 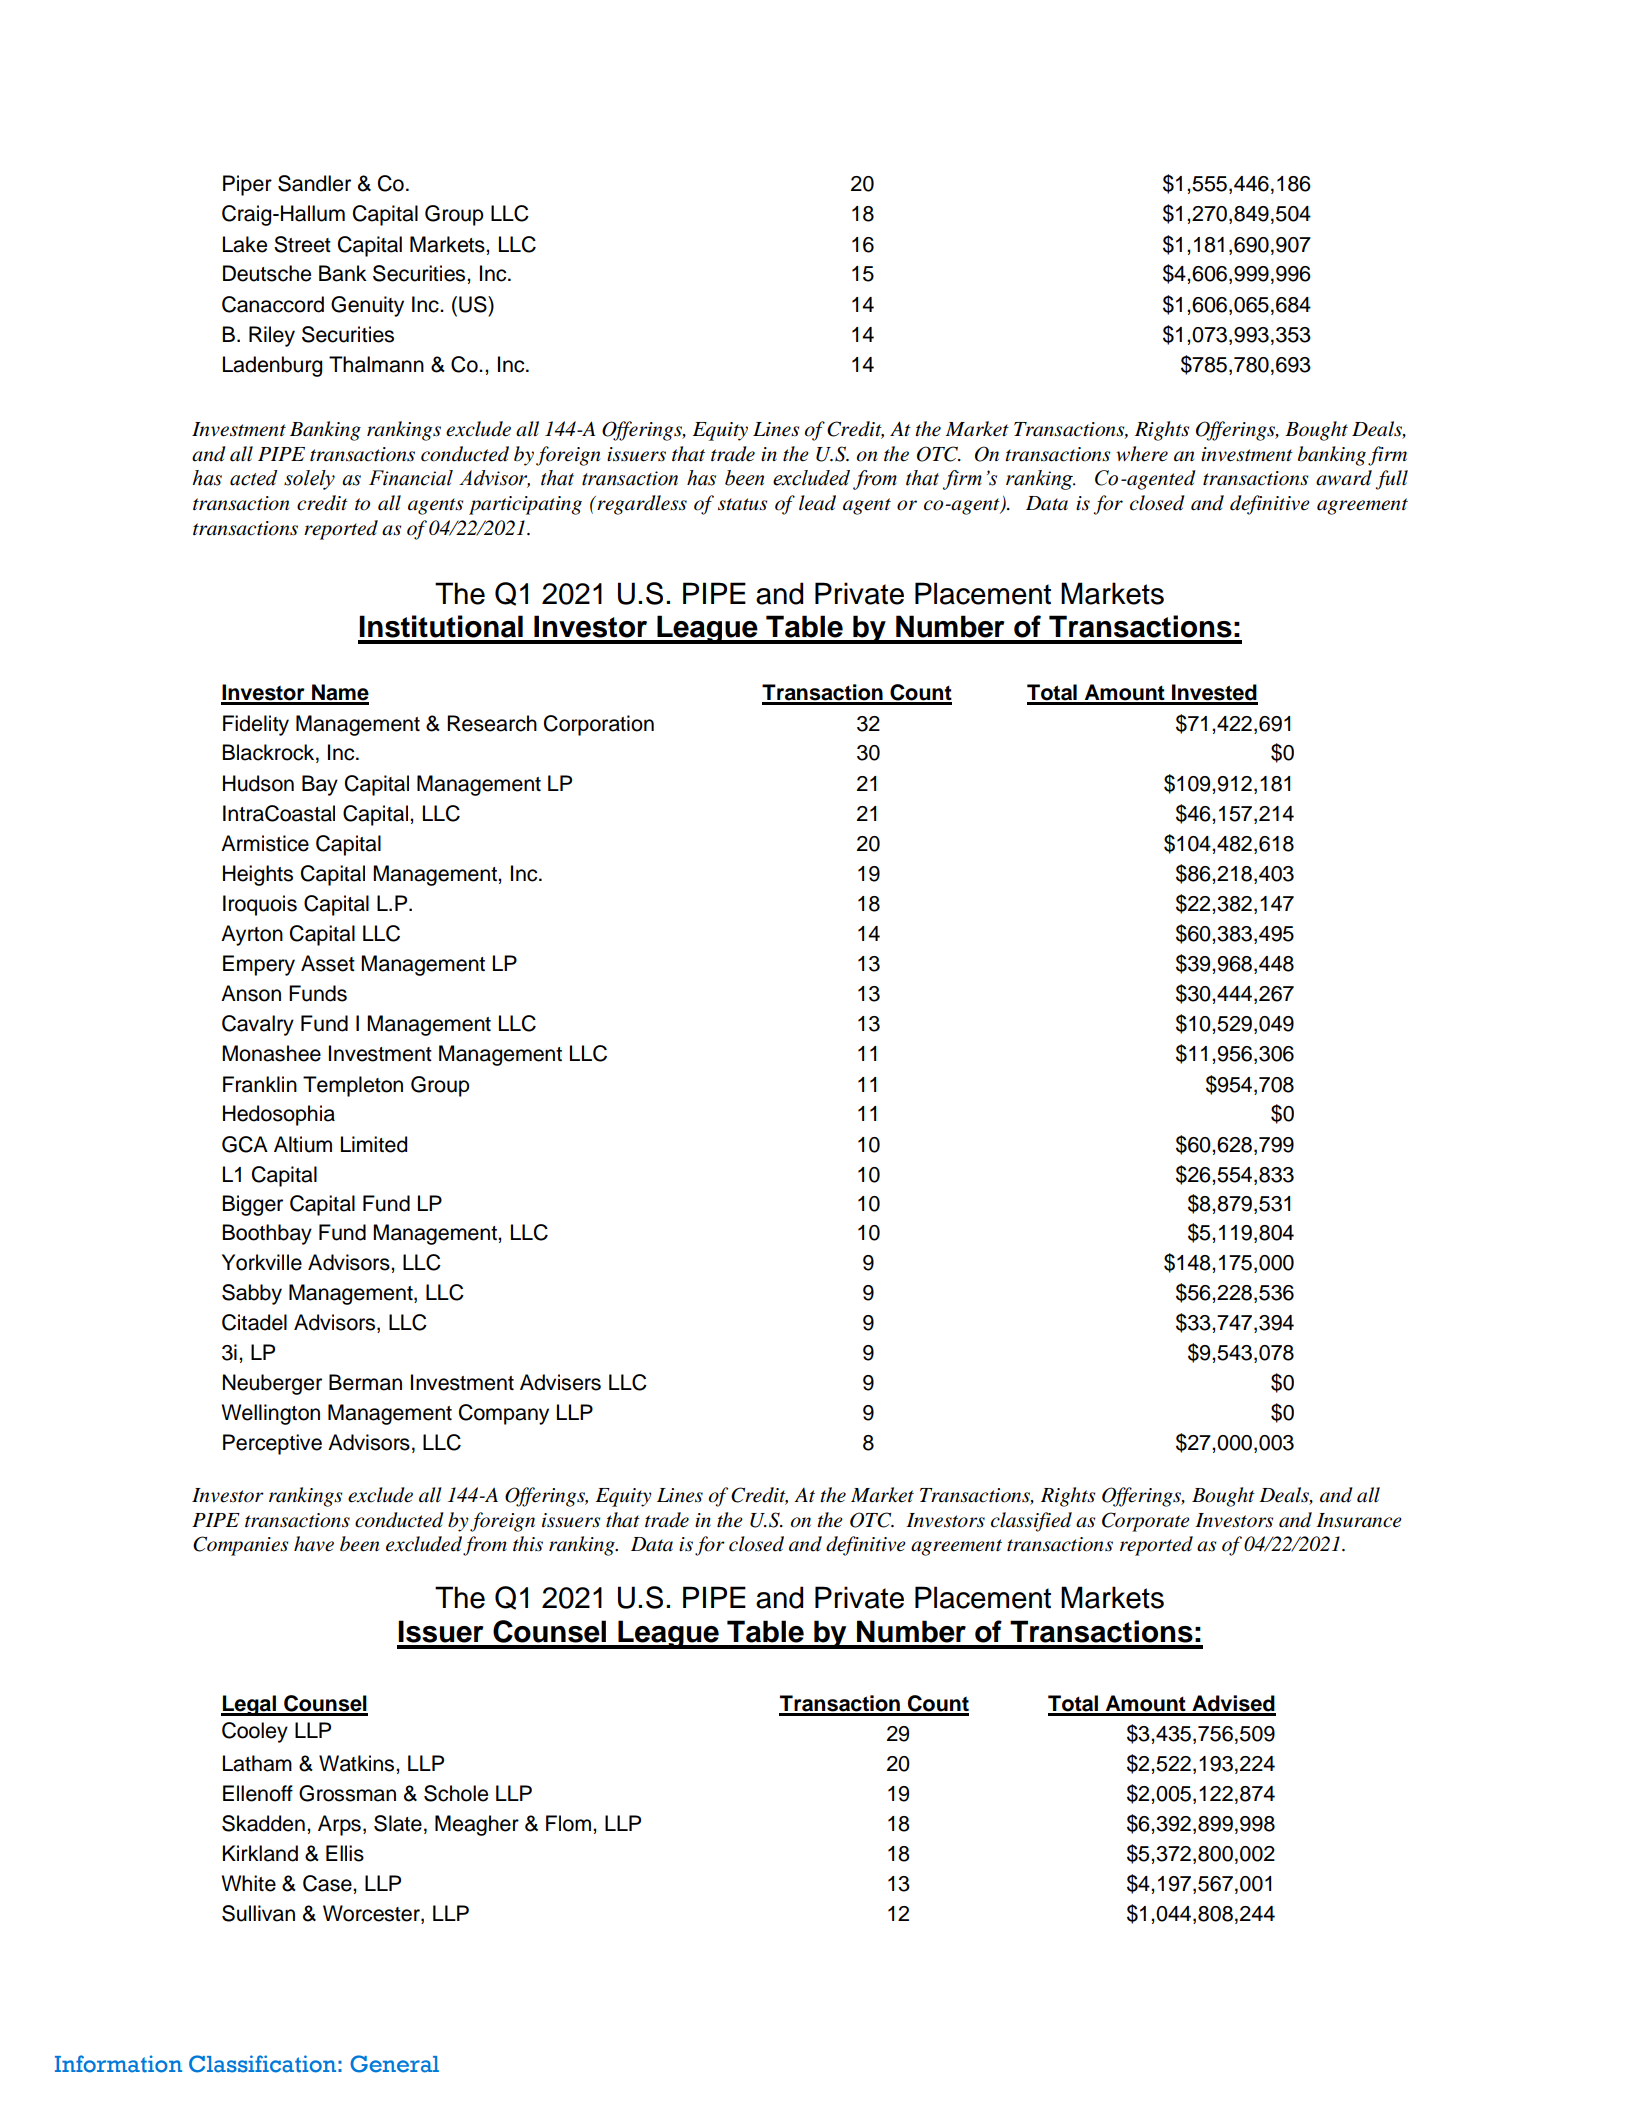 What do you see at coordinates (742, 504) in the screenshot?
I see `status` at bounding box center [742, 504].
